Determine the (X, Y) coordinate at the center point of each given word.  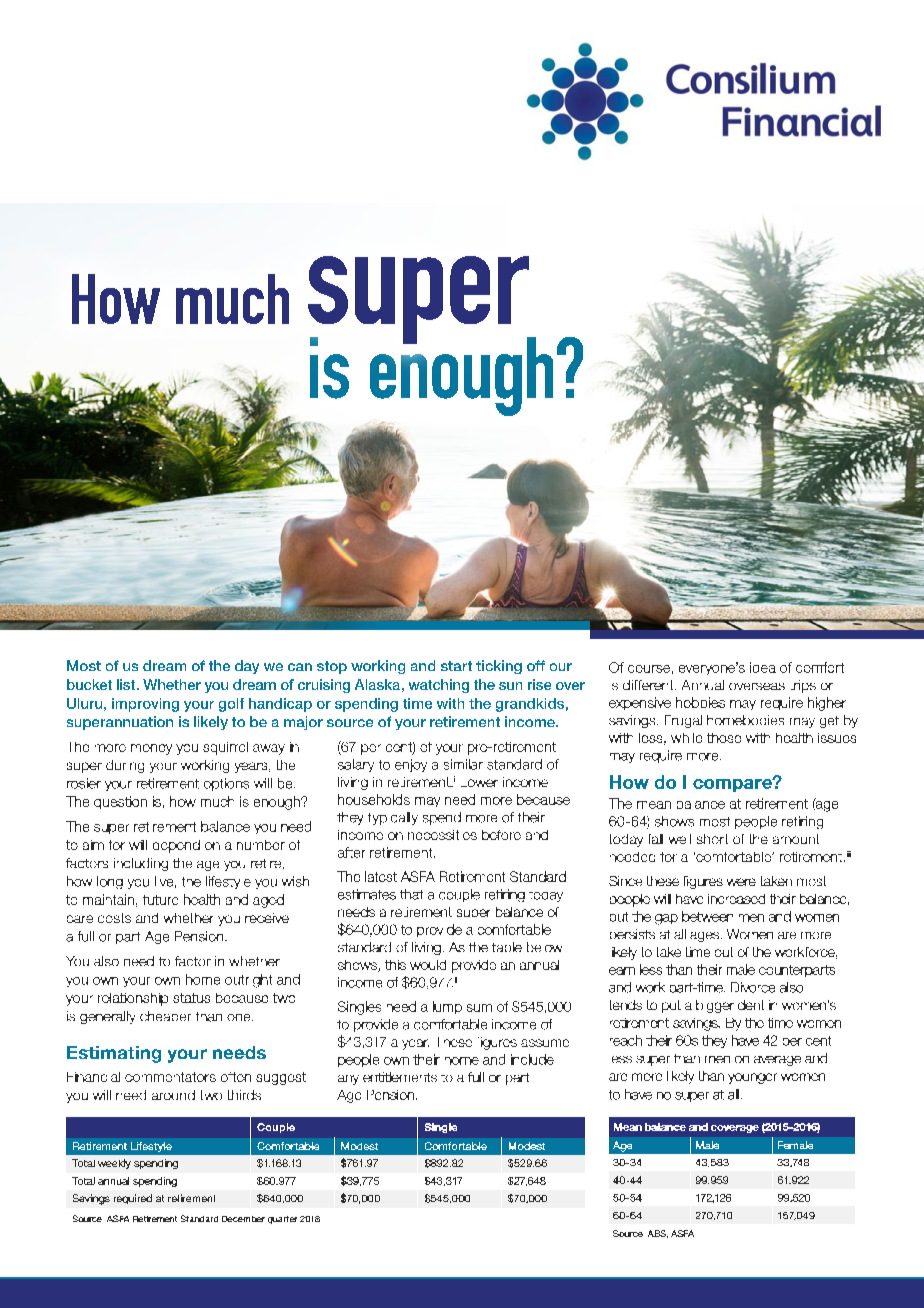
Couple (276, 1128)
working (378, 667)
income (531, 721)
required (133, 1199)
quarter (282, 1220)
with (450, 703)
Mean (628, 1127)
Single (441, 1128)
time (417, 703)
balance (665, 1127)
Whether (172, 684)
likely (211, 723)
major (303, 723)
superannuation (120, 723)
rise (539, 684)
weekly (114, 1164)
